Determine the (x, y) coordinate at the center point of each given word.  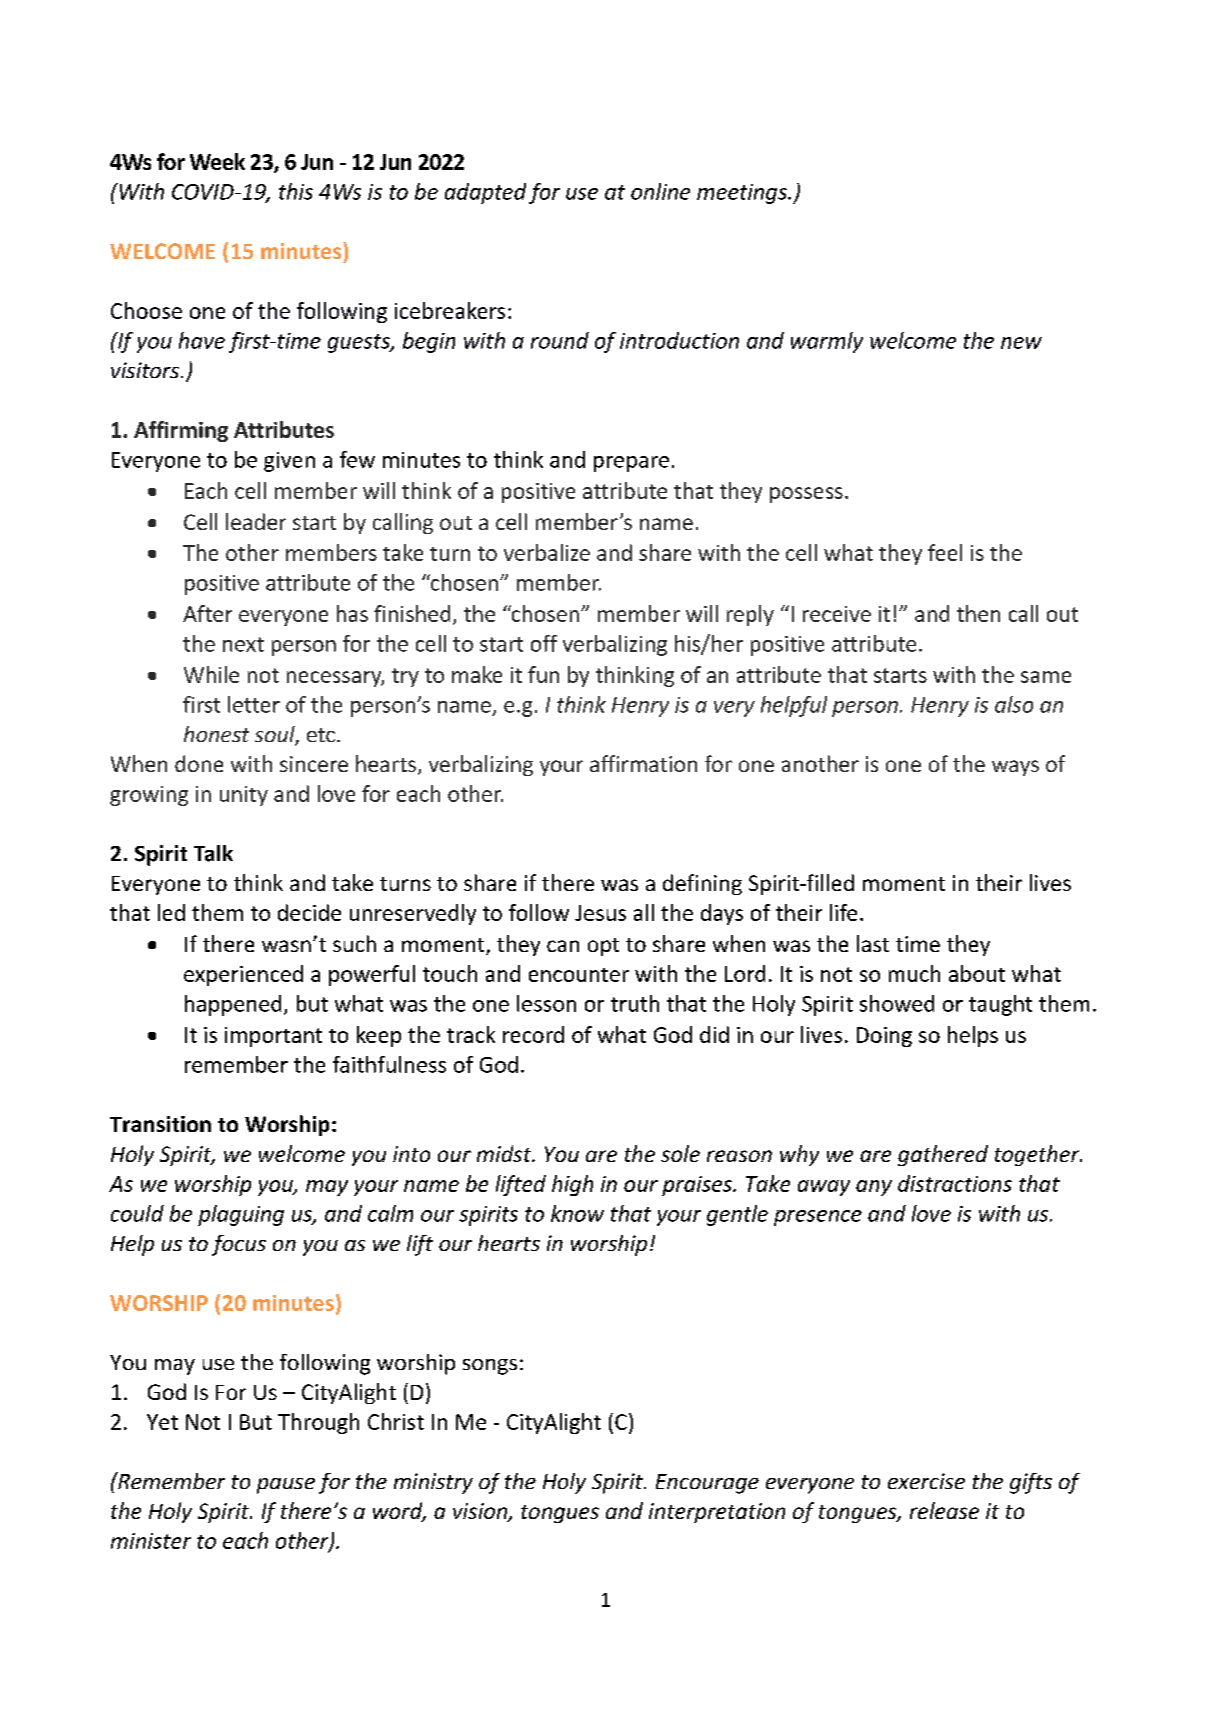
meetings (743, 194)
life (843, 912)
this (296, 191)
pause (286, 1486)
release (944, 1510)
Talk (213, 853)
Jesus (600, 913)
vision (481, 1512)
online (660, 191)
